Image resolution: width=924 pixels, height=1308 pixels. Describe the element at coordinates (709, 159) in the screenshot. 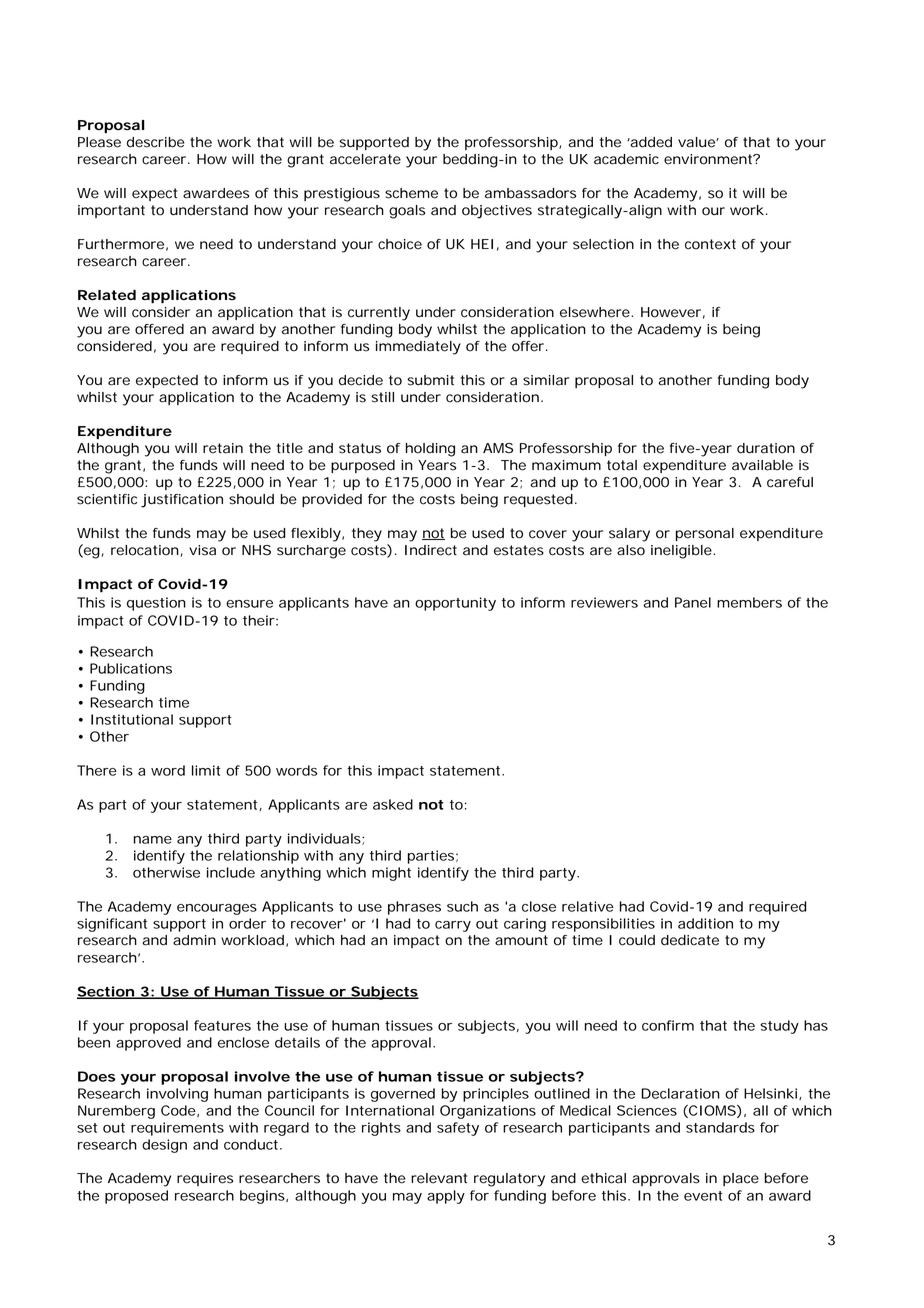

I see `environment` at that location.
